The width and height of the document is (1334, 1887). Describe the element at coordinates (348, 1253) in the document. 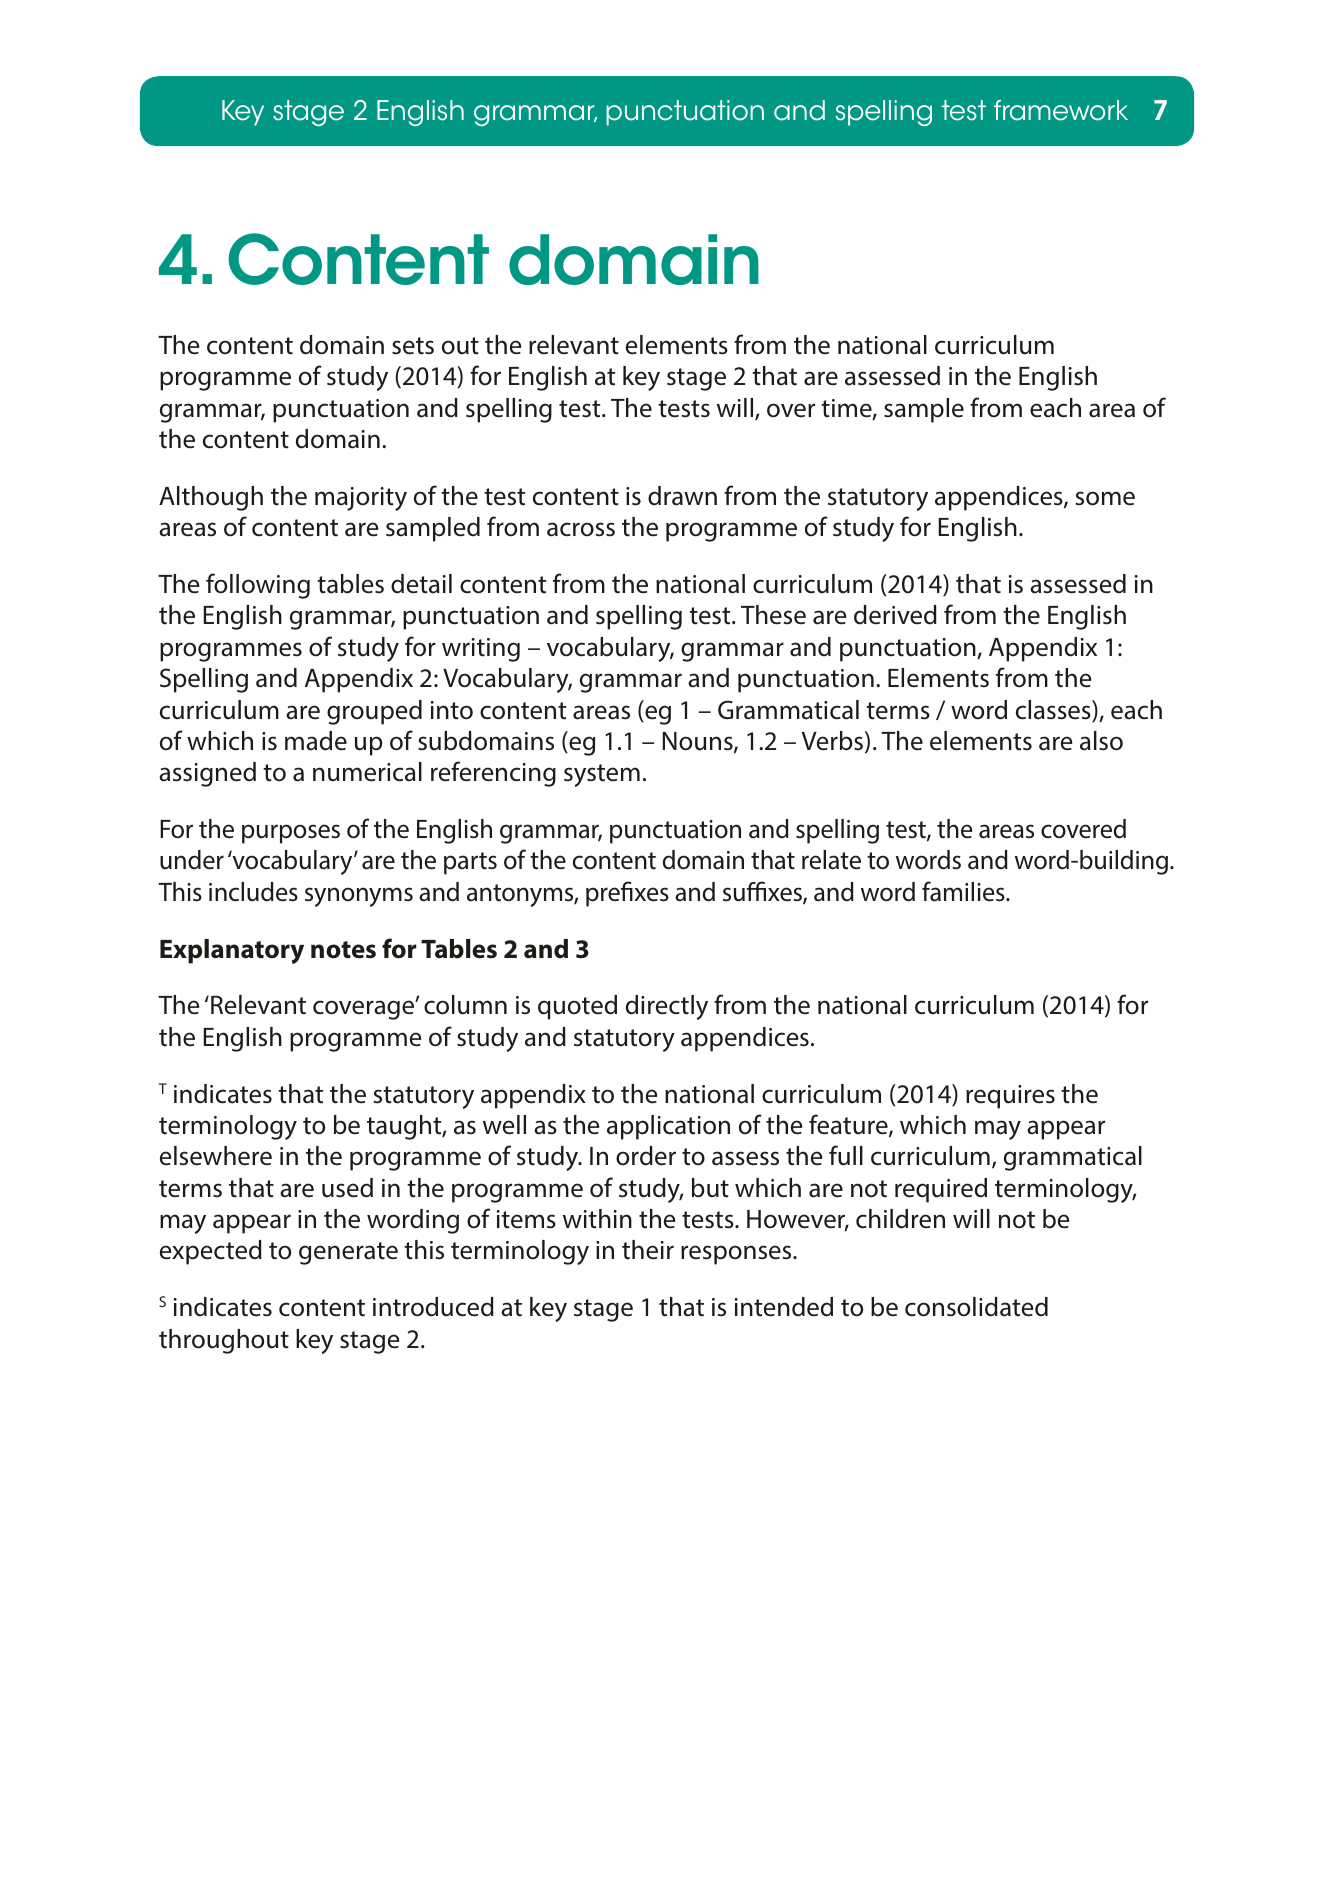

I see `generate` at that location.
